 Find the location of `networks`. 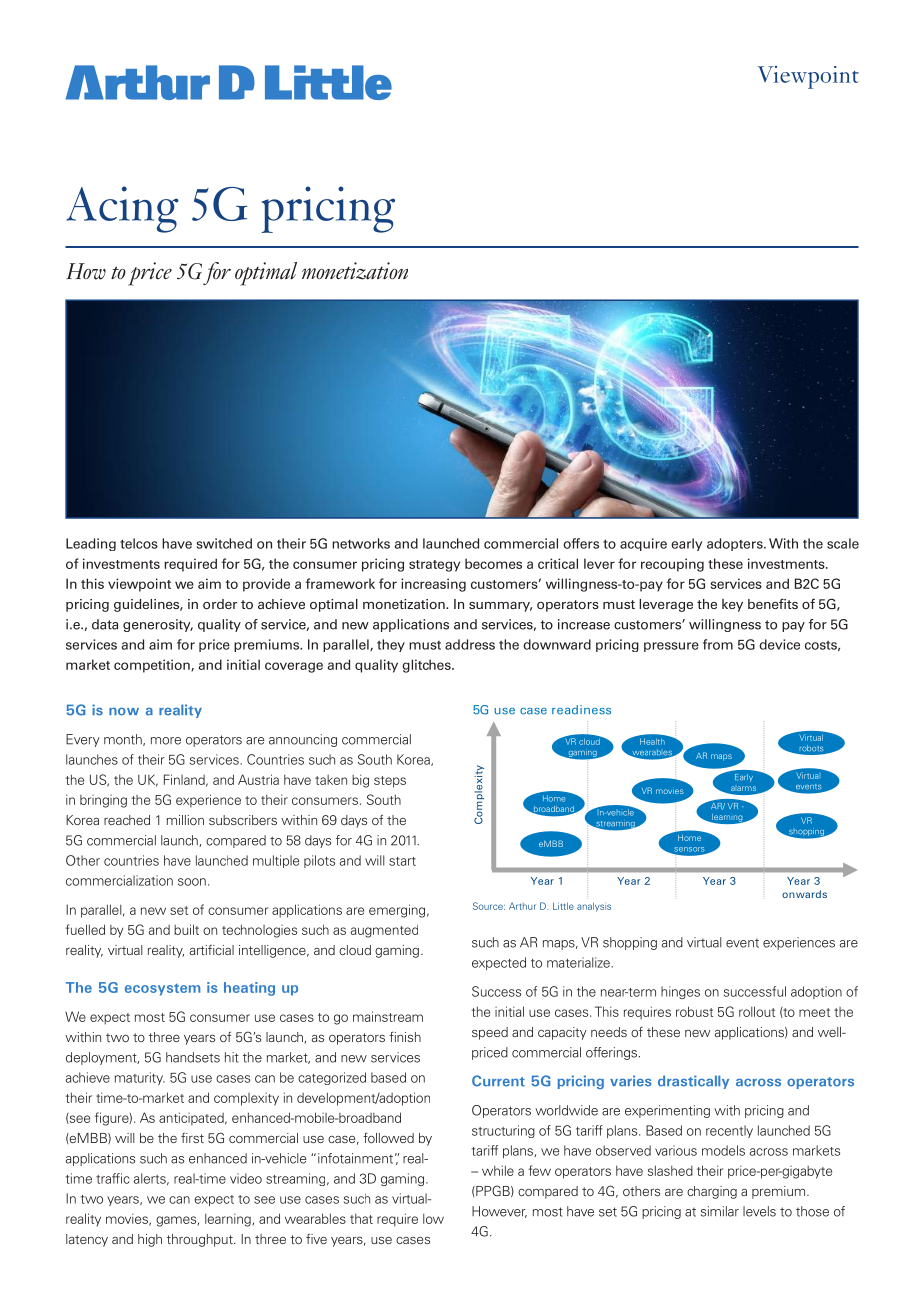

networks is located at coordinates (361, 543).
